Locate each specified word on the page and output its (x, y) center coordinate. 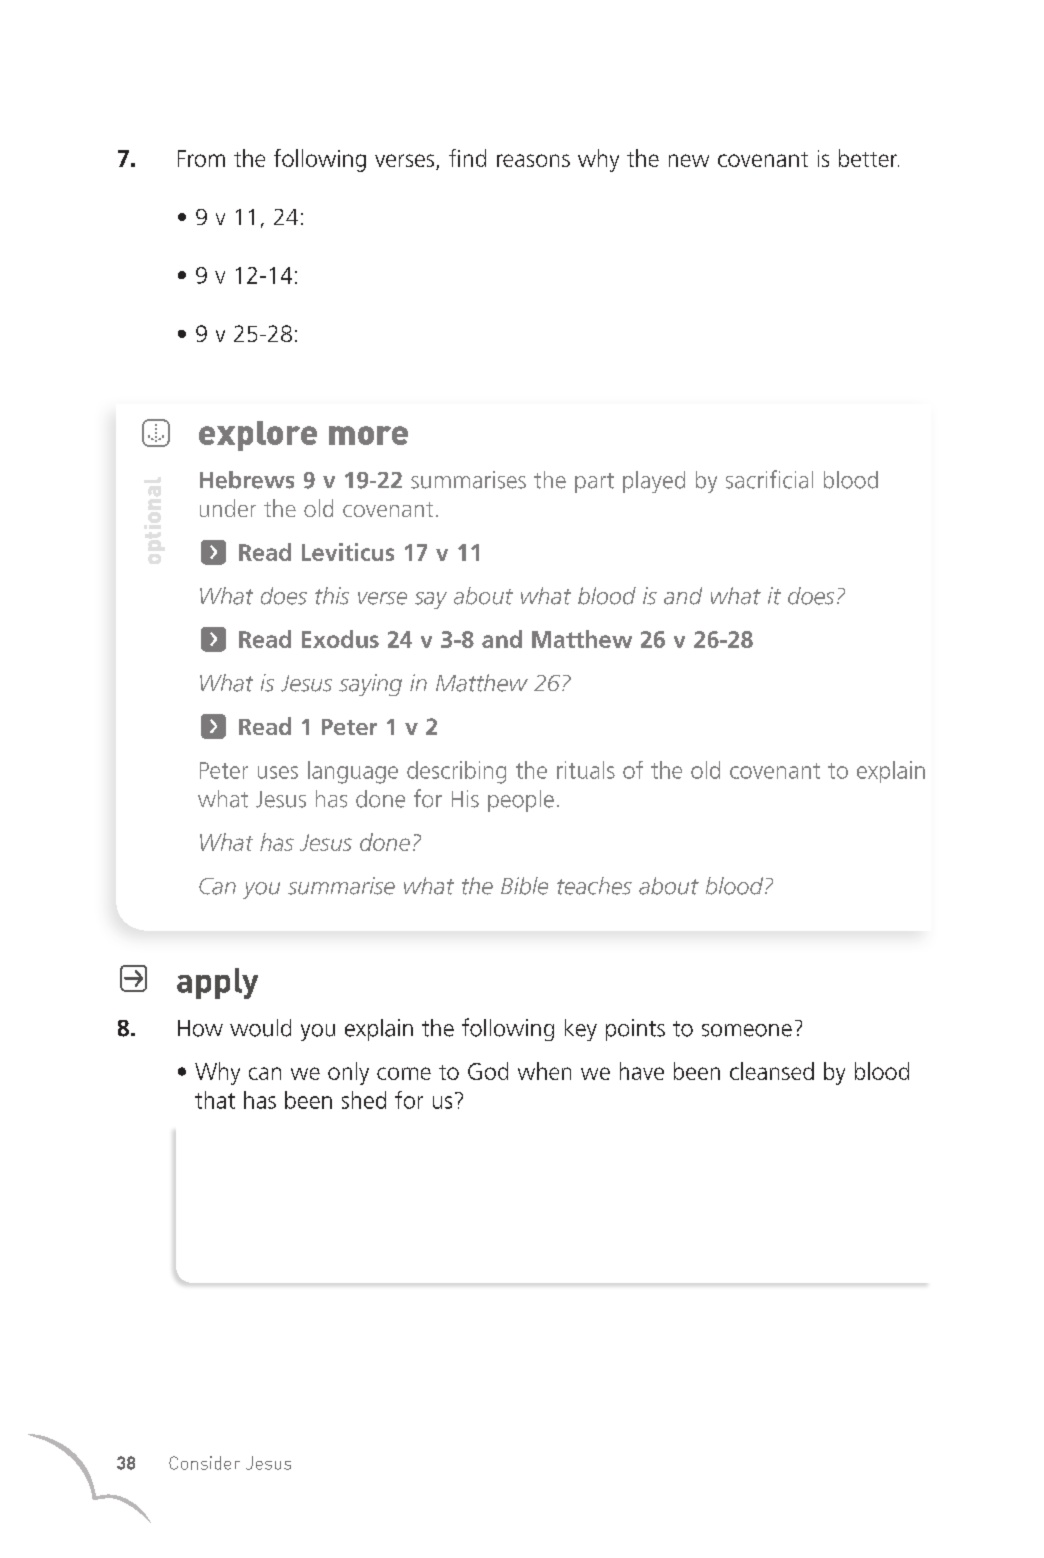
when (544, 1071)
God (488, 1071)
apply (217, 983)
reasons (533, 160)
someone (747, 1030)
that (215, 1100)
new (689, 160)
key (581, 1030)
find (467, 158)
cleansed (772, 1071)
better (869, 158)
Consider (204, 1463)
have (642, 1071)
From (201, 158)
